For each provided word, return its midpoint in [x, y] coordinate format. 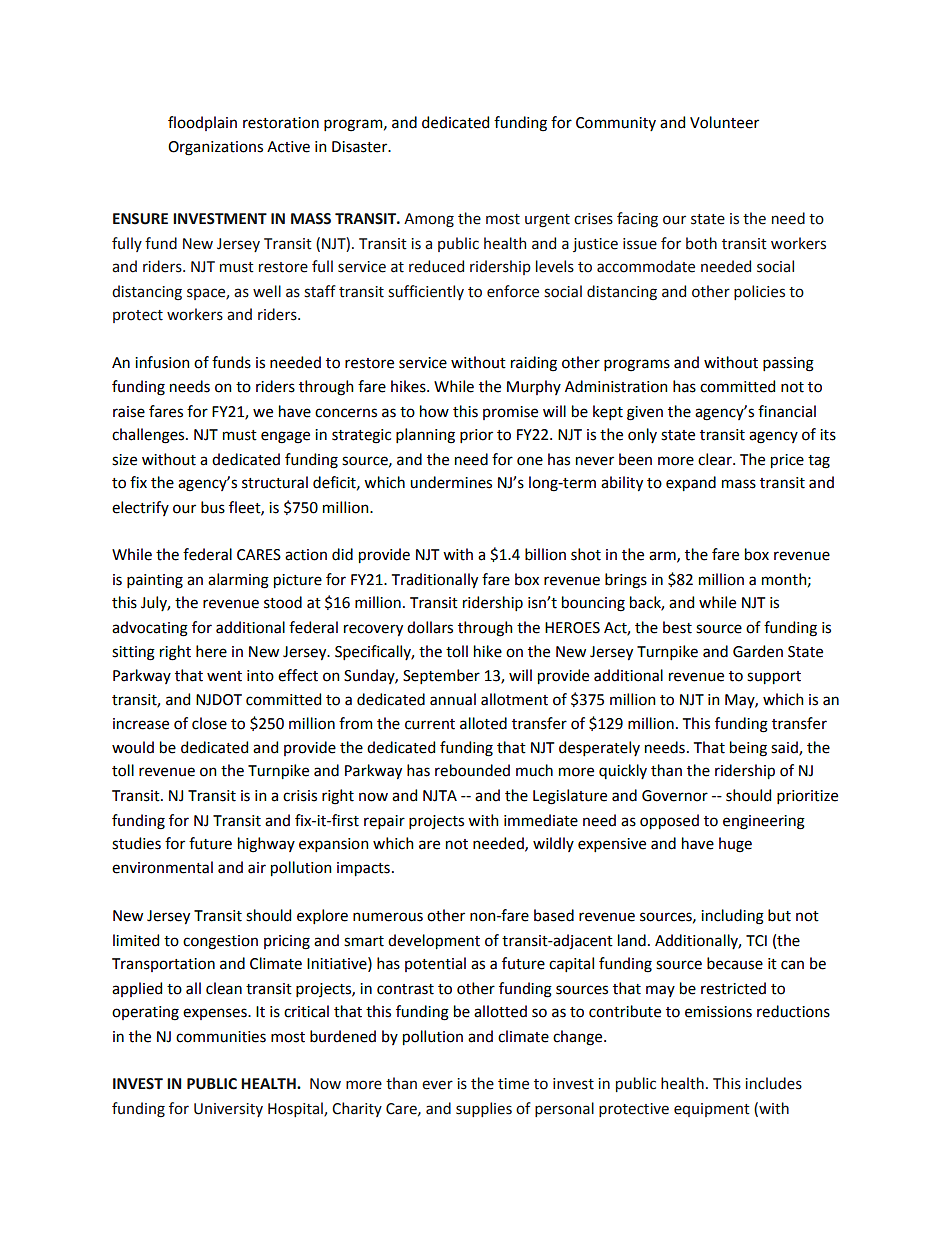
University [228, 1110]
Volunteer [724, 122]
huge [735, 845]
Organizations [215, 148]
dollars [430, 627]
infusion [162, 362]
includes [773, 1083]
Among [429, 220]
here [211, 651]
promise [510, 413]
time [513, 1084]
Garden [758, 651]
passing [788, 364]
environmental [162, 867]
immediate [541, 820]
